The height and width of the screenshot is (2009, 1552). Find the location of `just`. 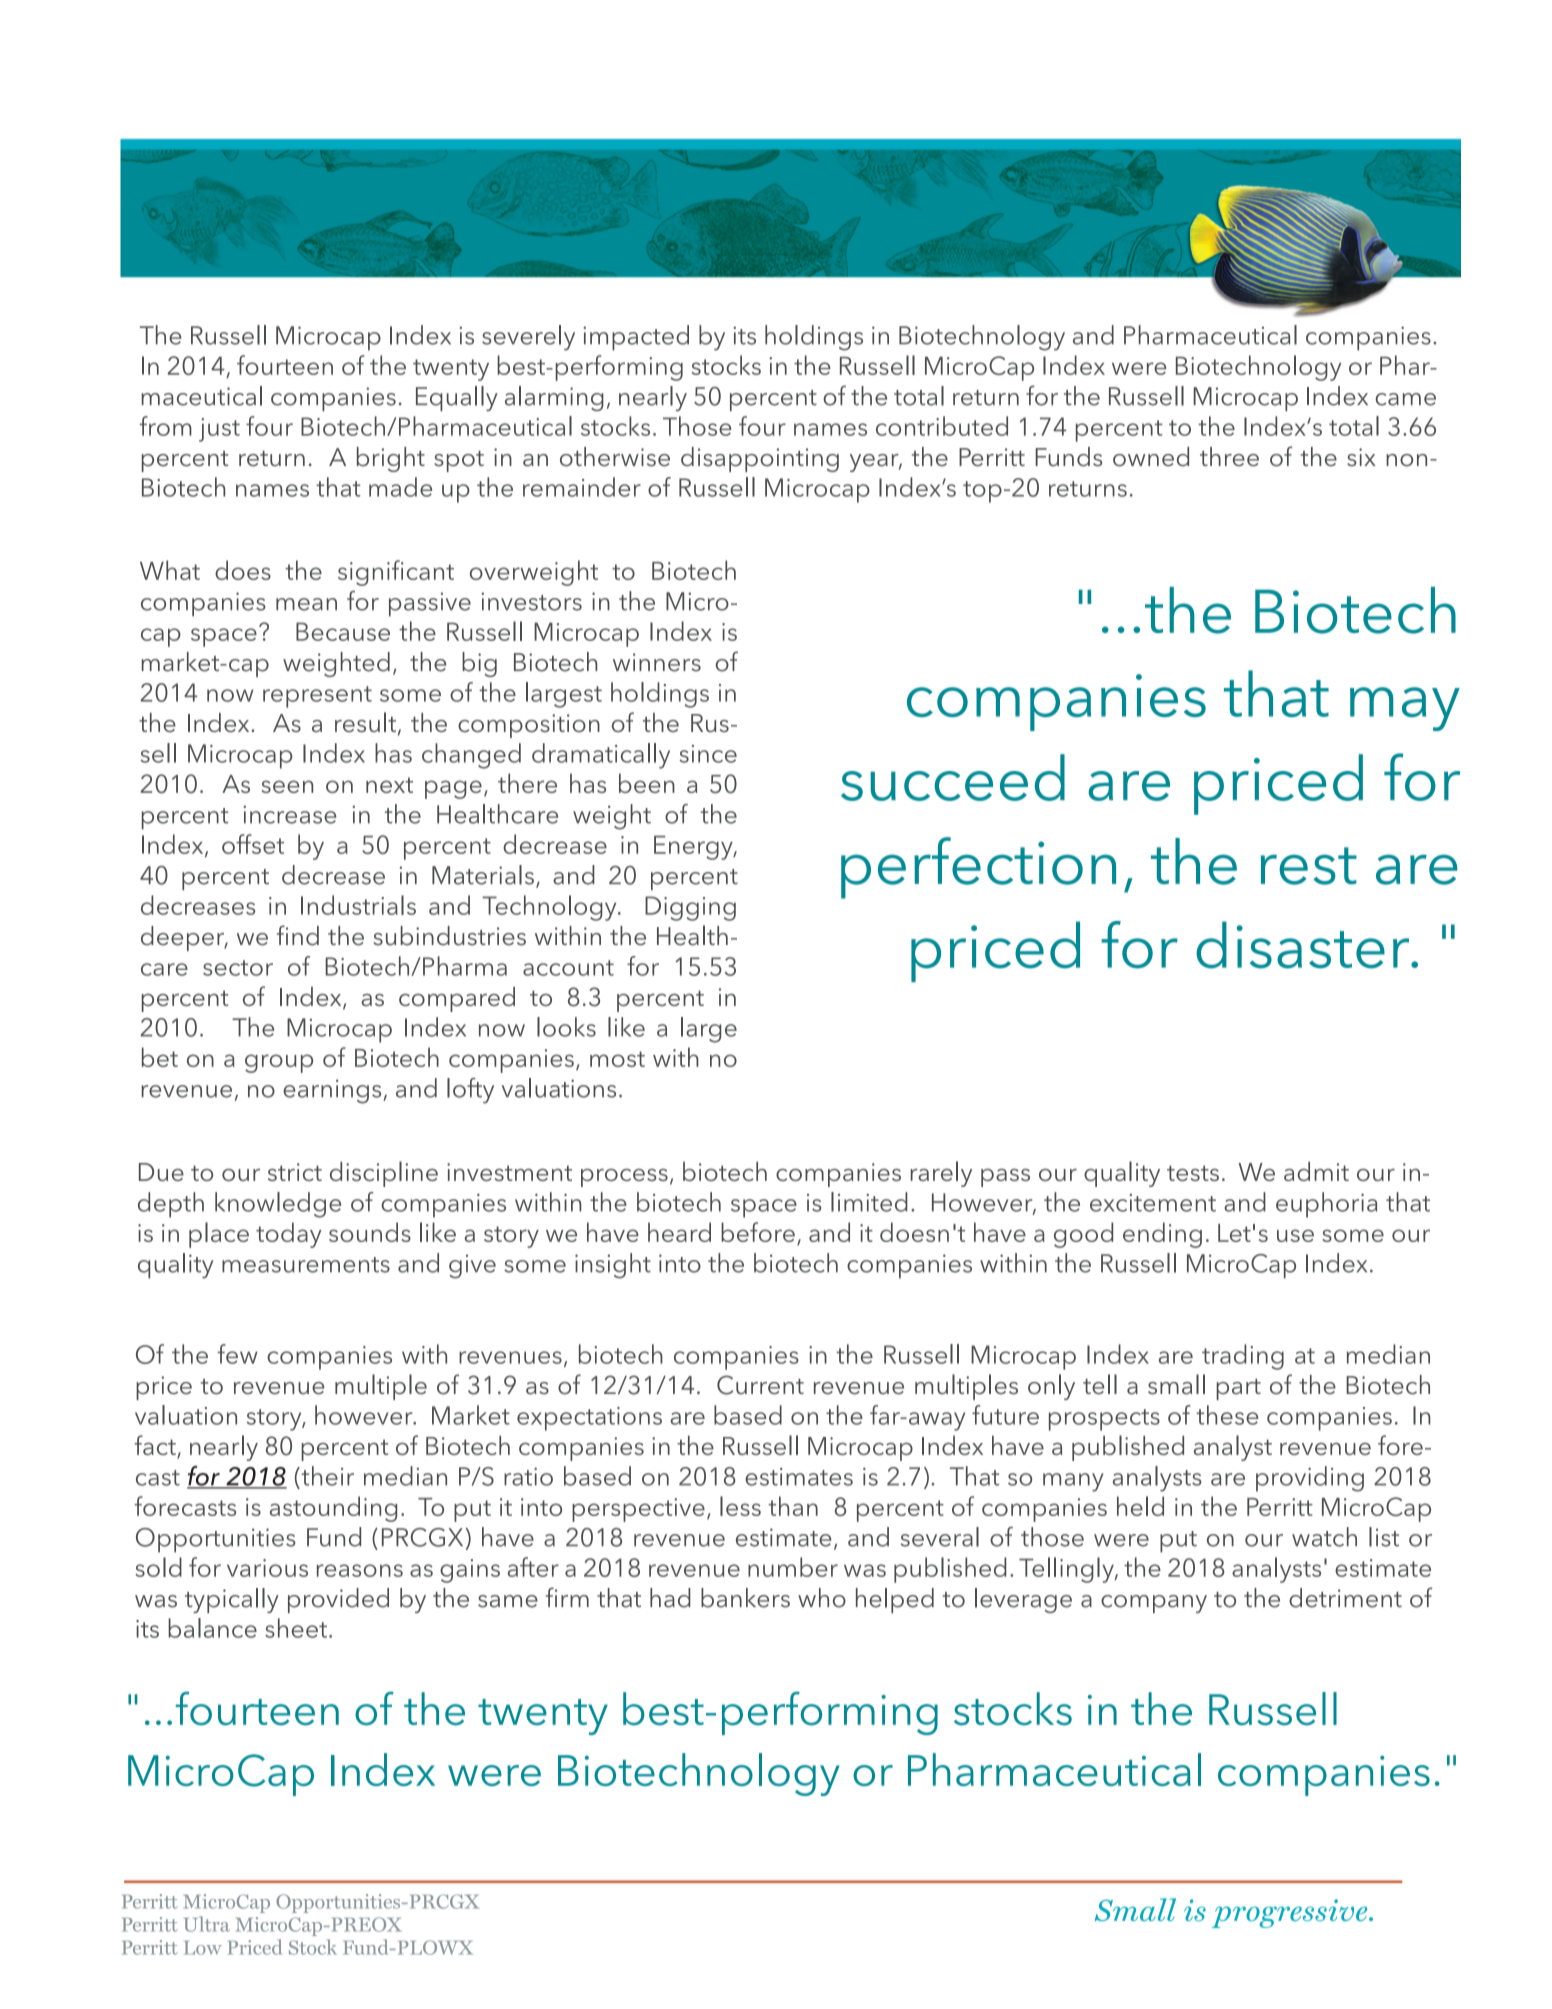

just is located at coordinates (219, 430).
